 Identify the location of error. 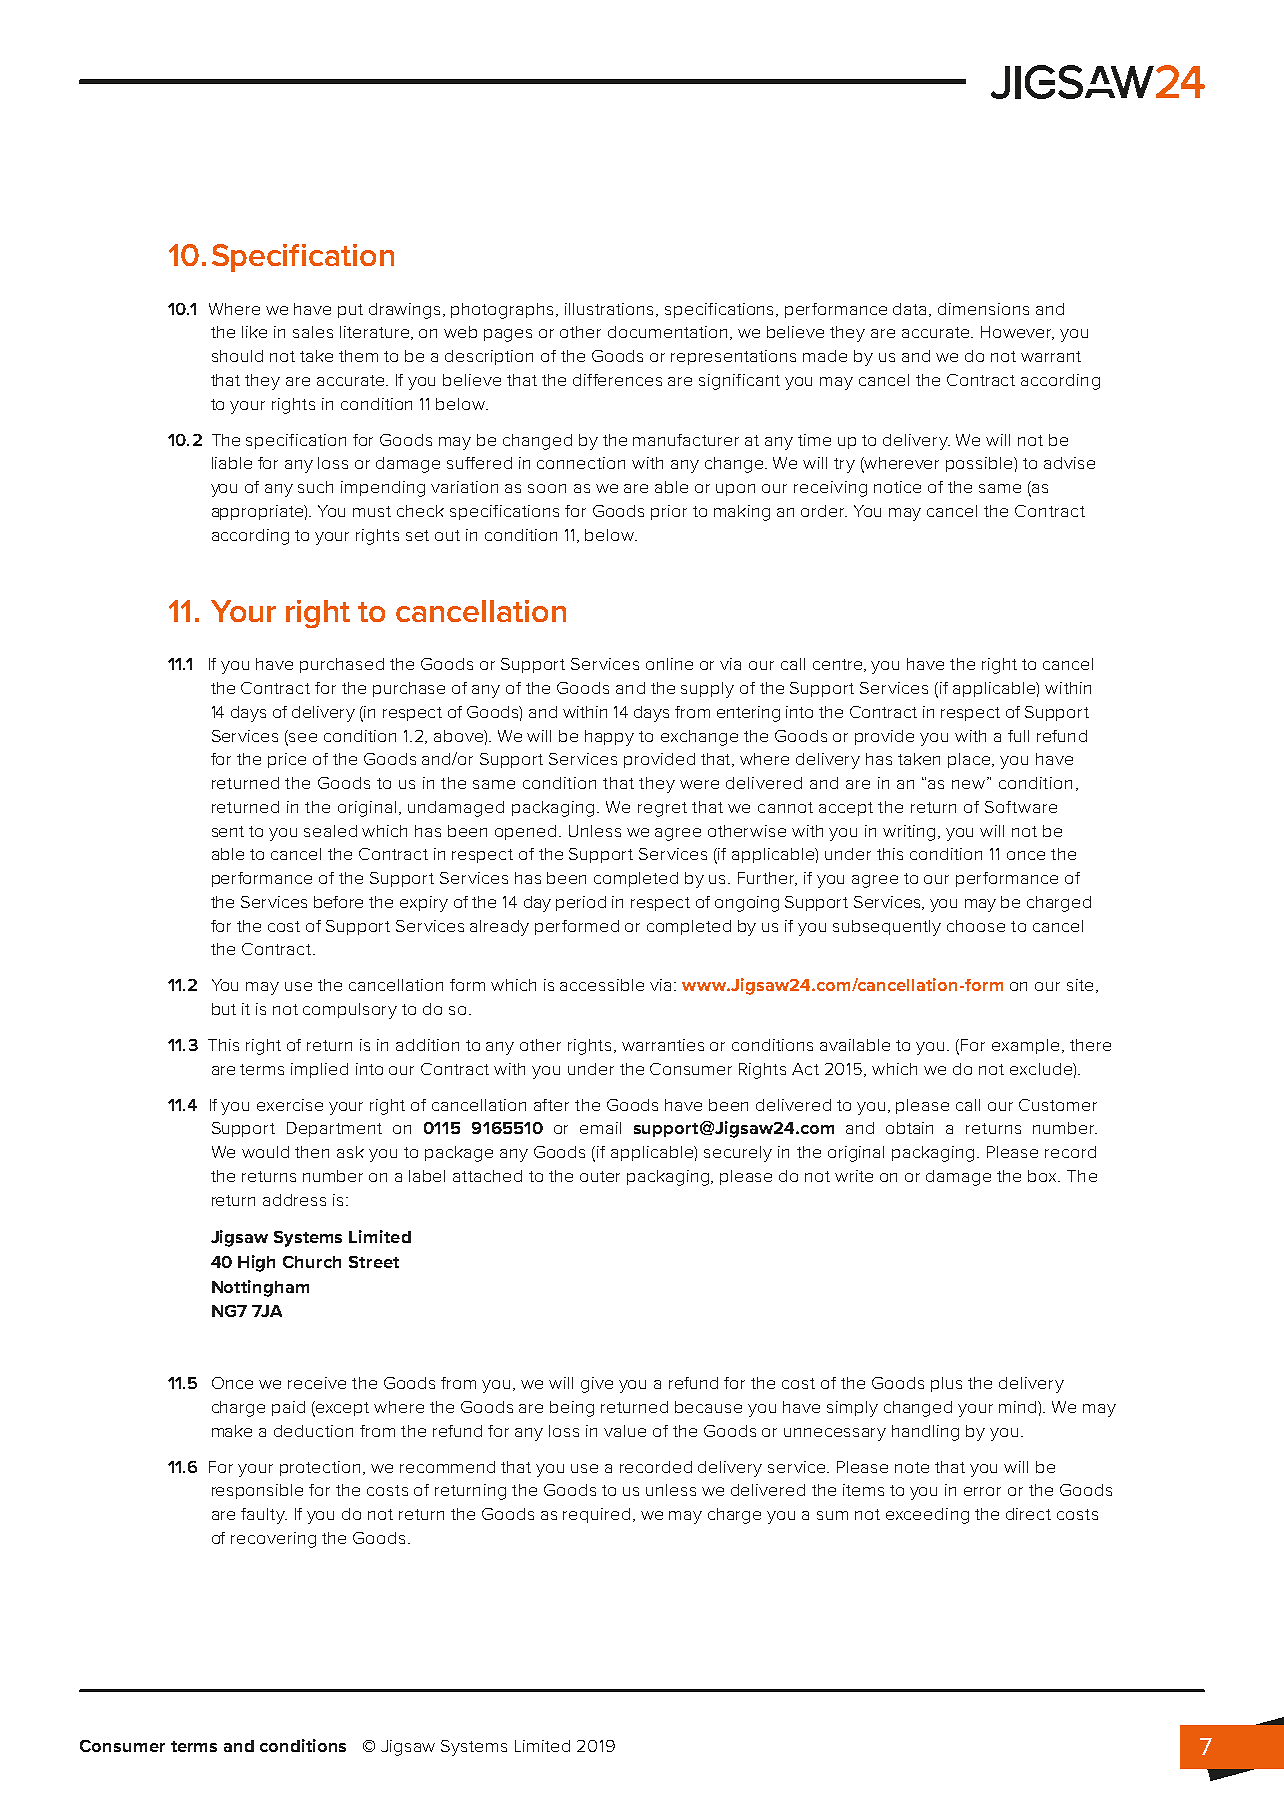
(982, 1491).
